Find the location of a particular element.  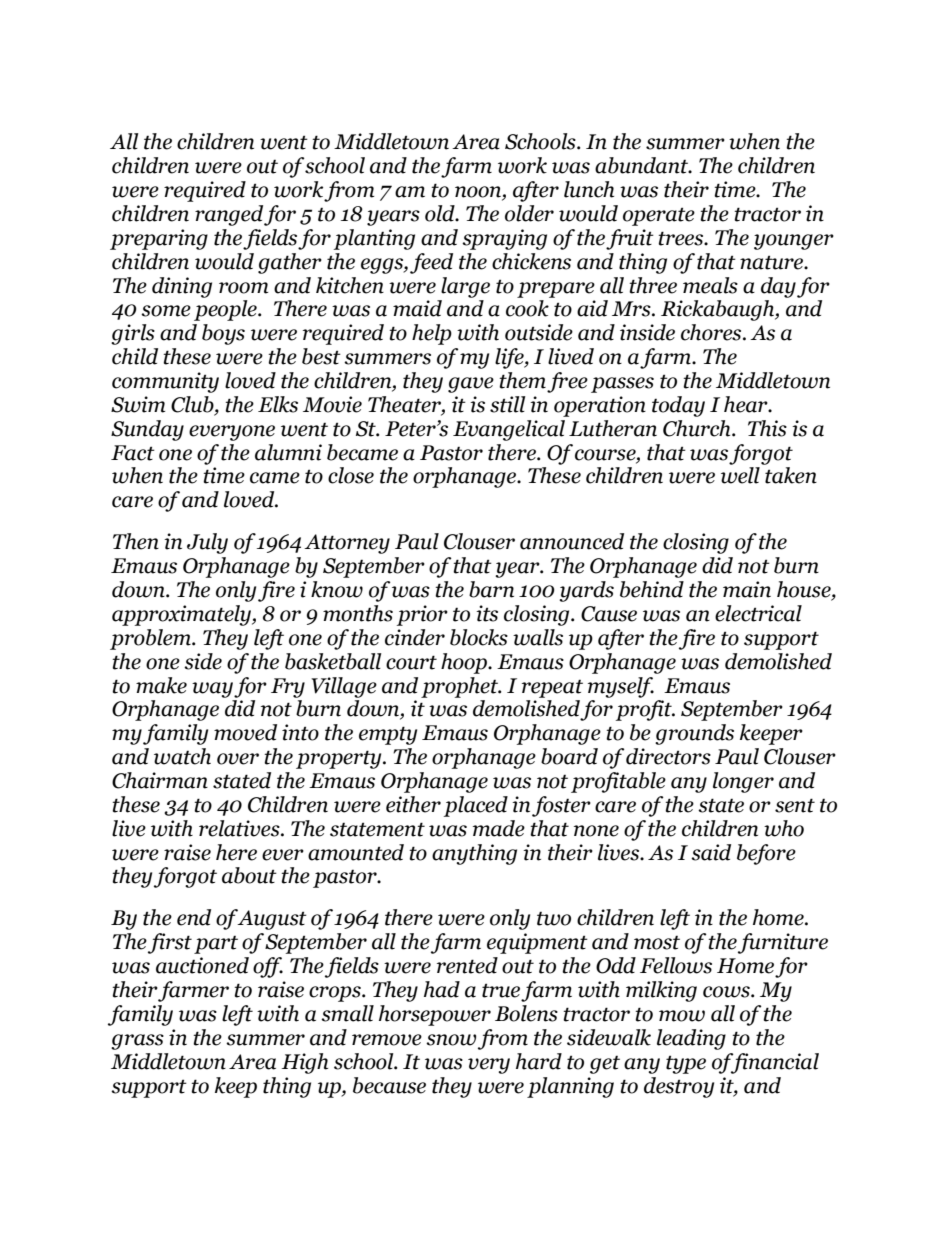

grass is located at coordinates (137, 1042).
